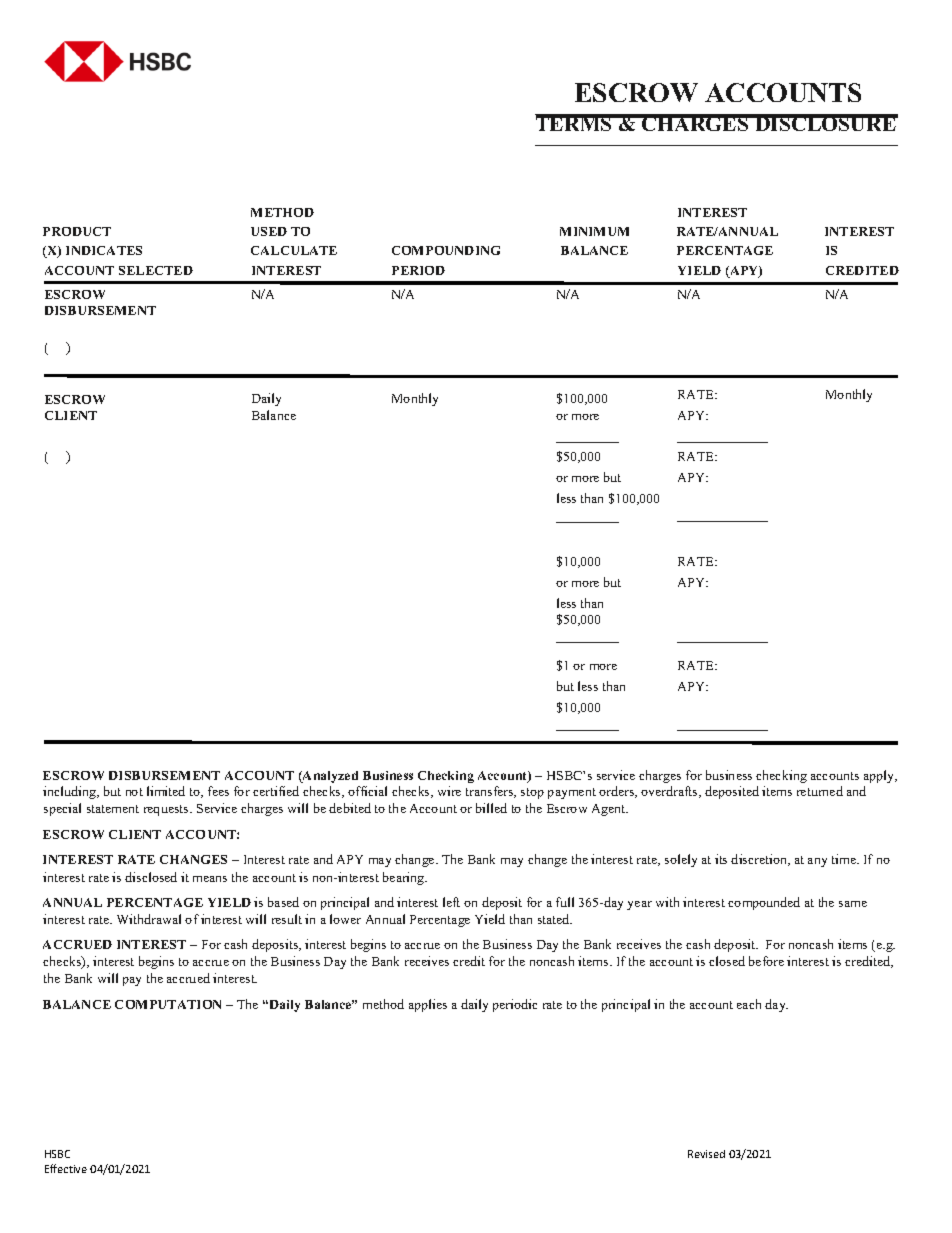 The height and width of the screenshot is (1233, 952). What do you see at coordinates (428, 1005) in the screenshot?
I see `applies` at bounding box center [428, 1005].
